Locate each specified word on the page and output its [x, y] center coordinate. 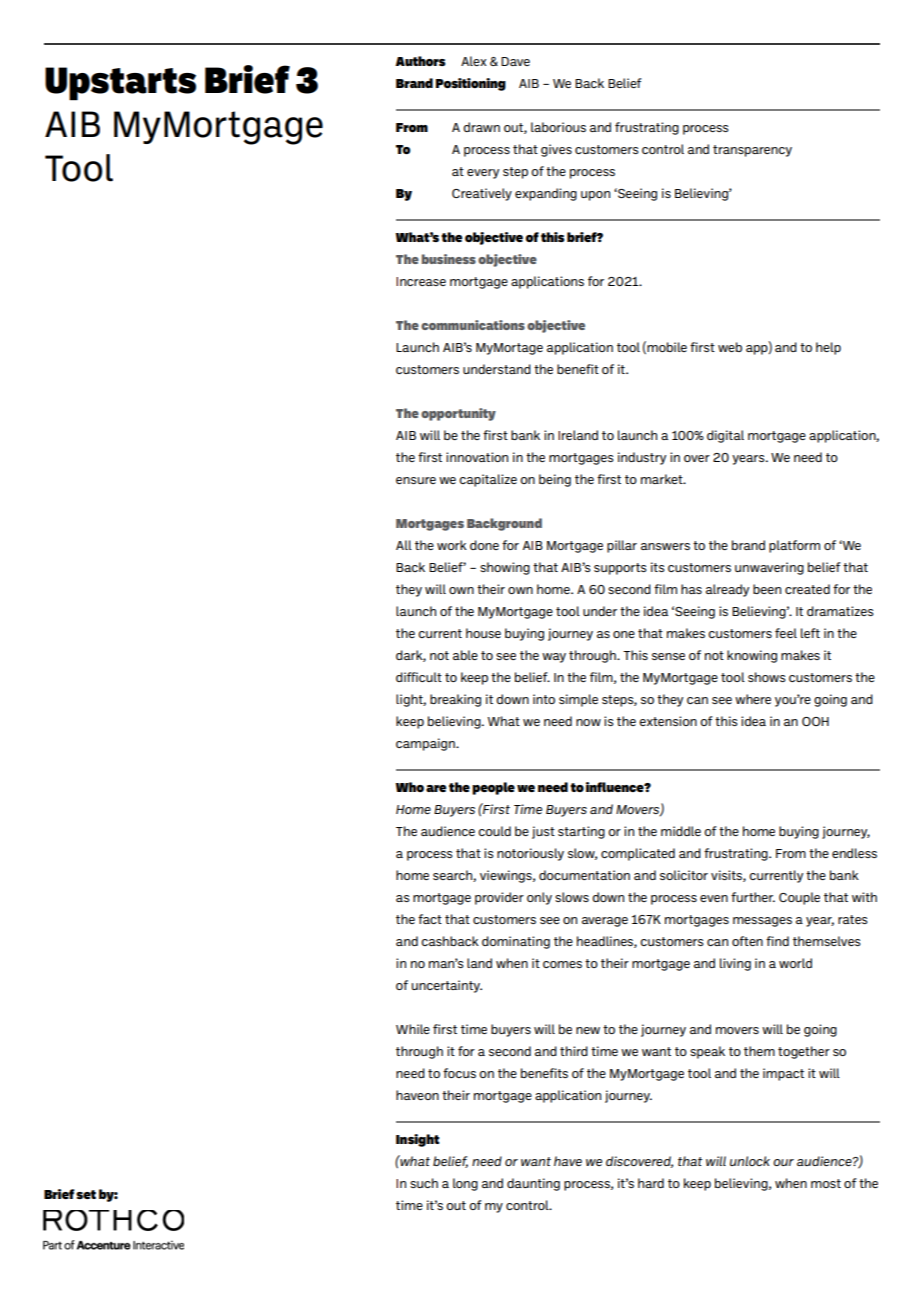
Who [409, 787]
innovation [477, 457]
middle [681, 831]
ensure [416, 480]
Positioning [471, 84]
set [86, 1194]
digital [725, 436]
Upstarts [120, 84]
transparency [752, 151]
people [493, 788]
